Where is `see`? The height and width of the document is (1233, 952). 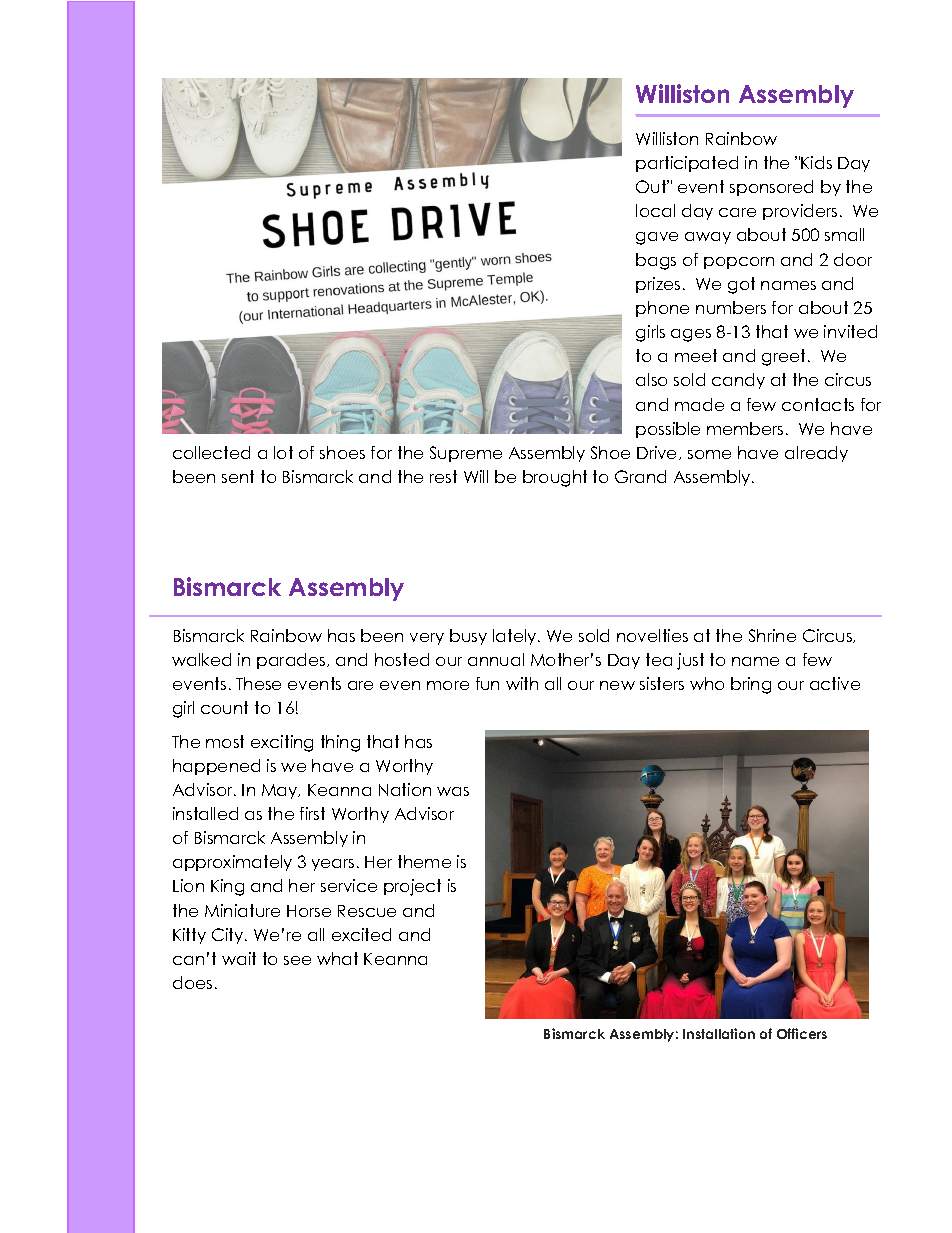
see is located at coordinates (297, 960).
